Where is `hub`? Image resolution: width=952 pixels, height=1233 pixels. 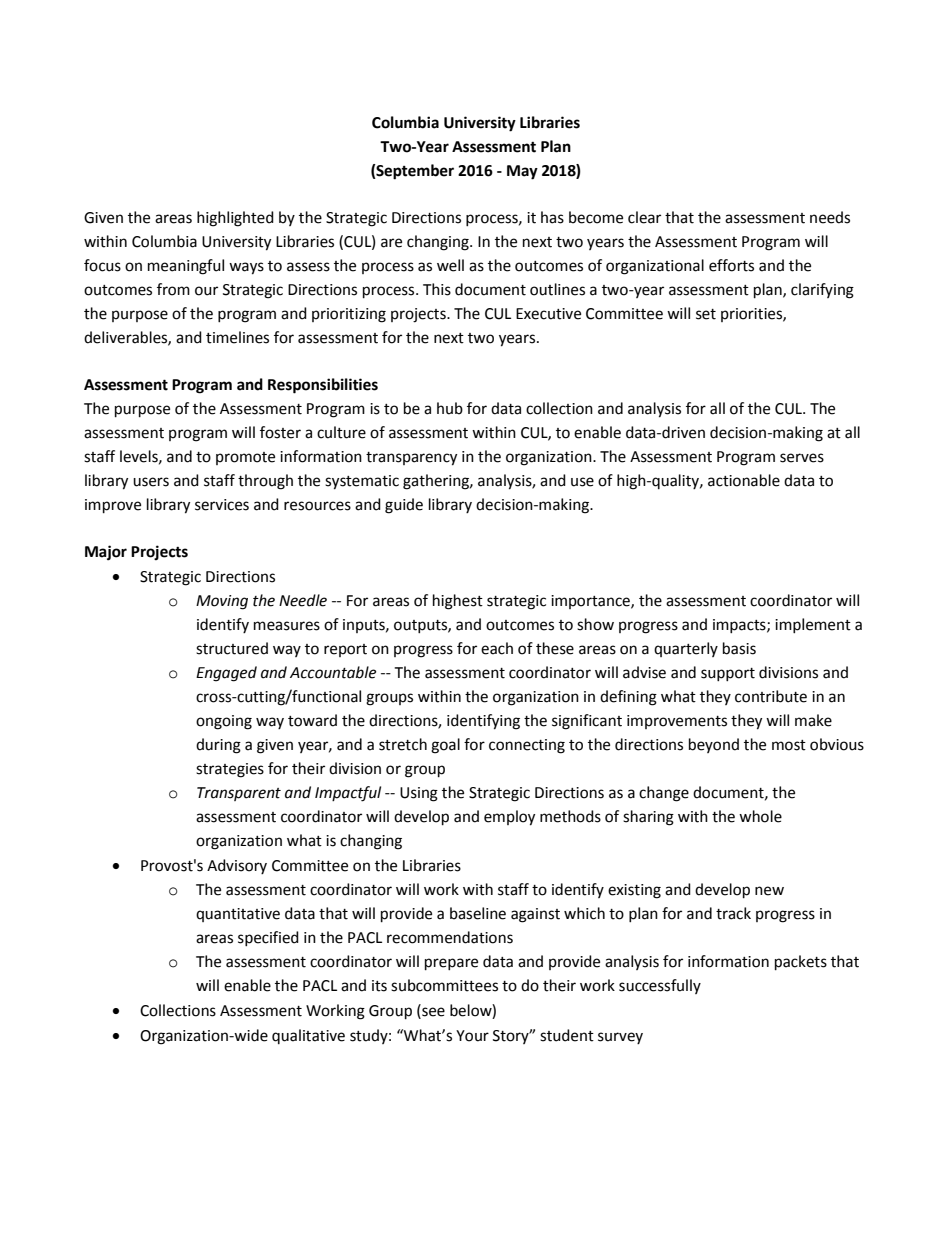
hub is located at coordinates (450, 408).
